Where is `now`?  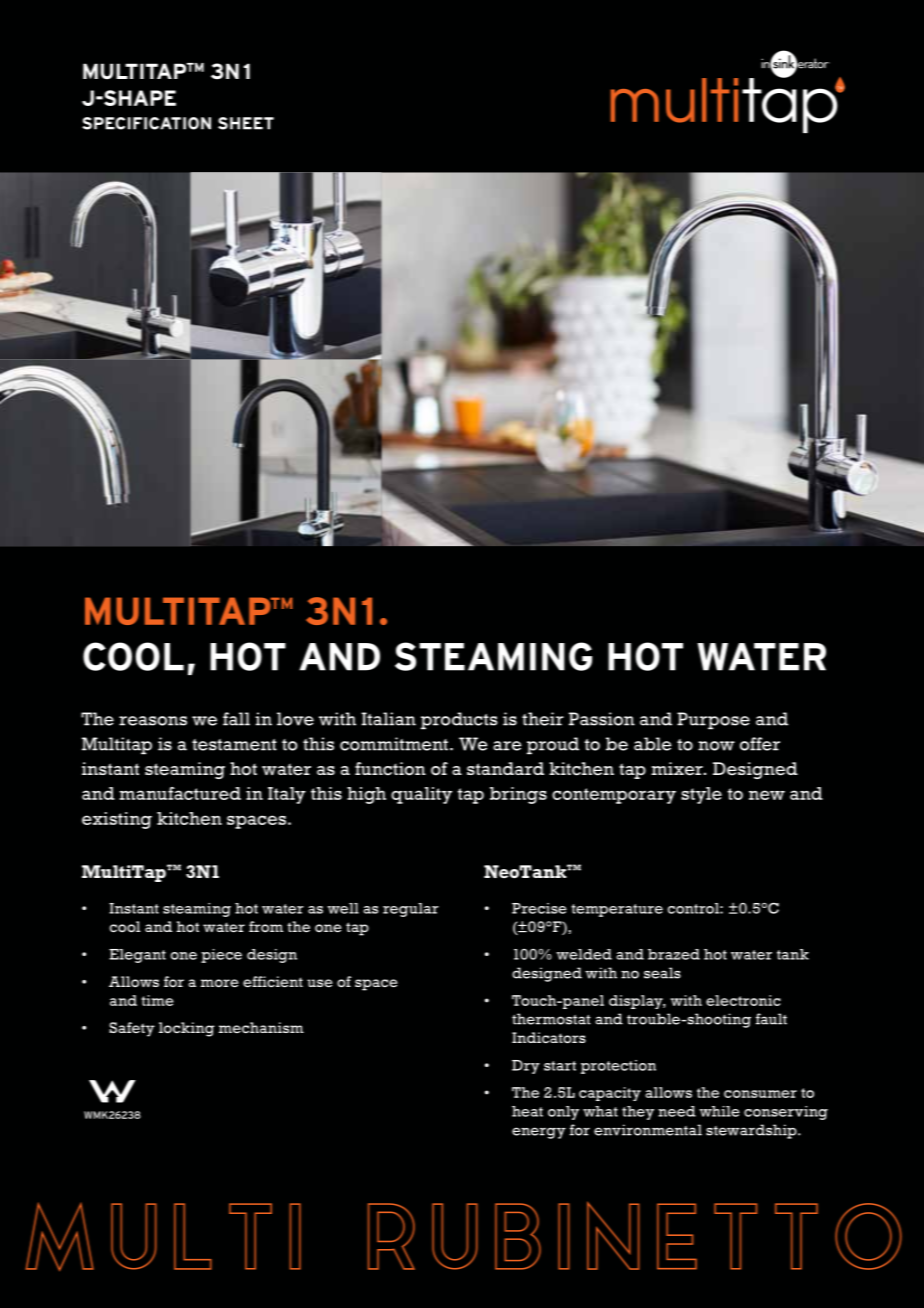
now is located at coordinates (716, 746).
